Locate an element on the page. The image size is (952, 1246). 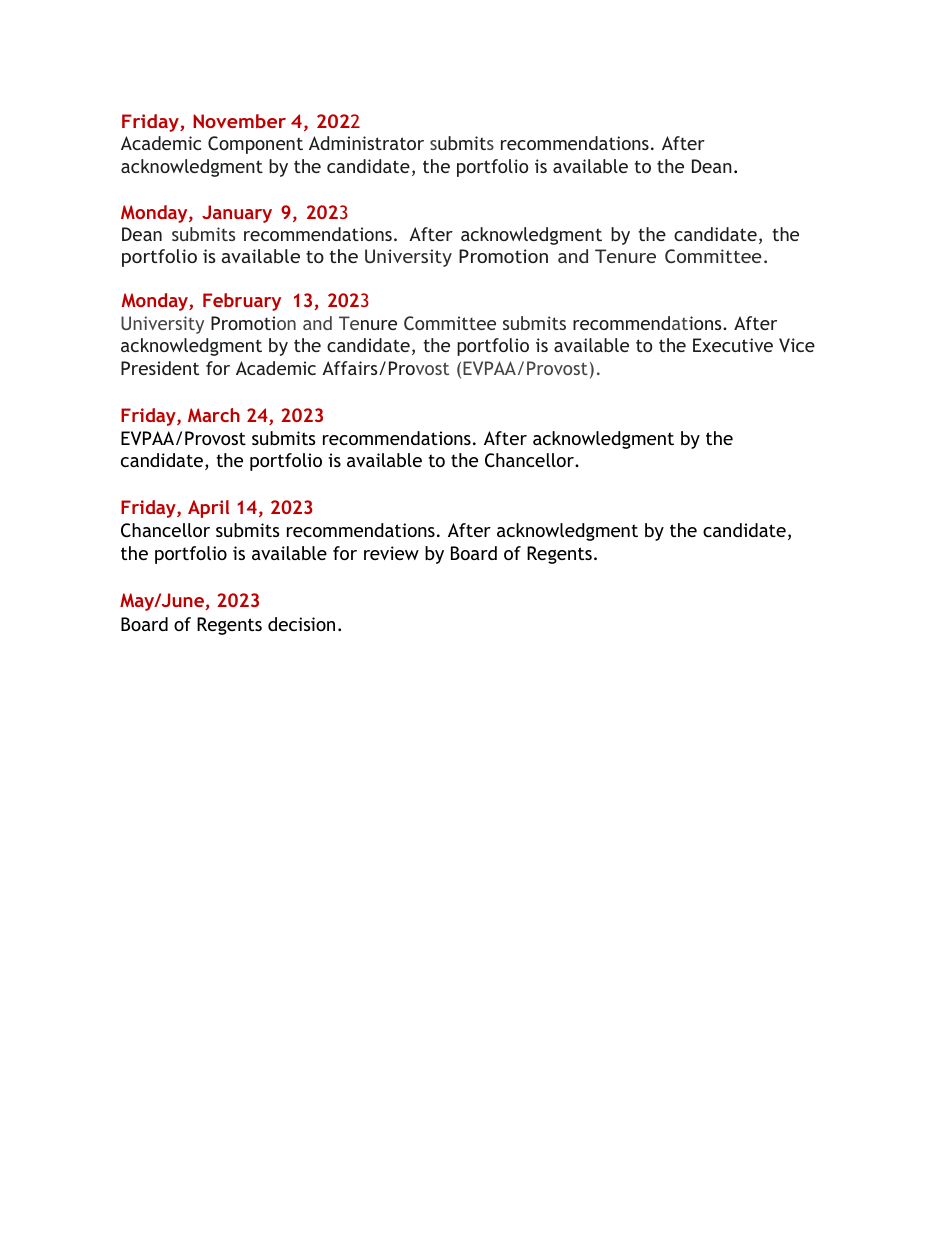
Executive is located at coordinates (733, 345).
